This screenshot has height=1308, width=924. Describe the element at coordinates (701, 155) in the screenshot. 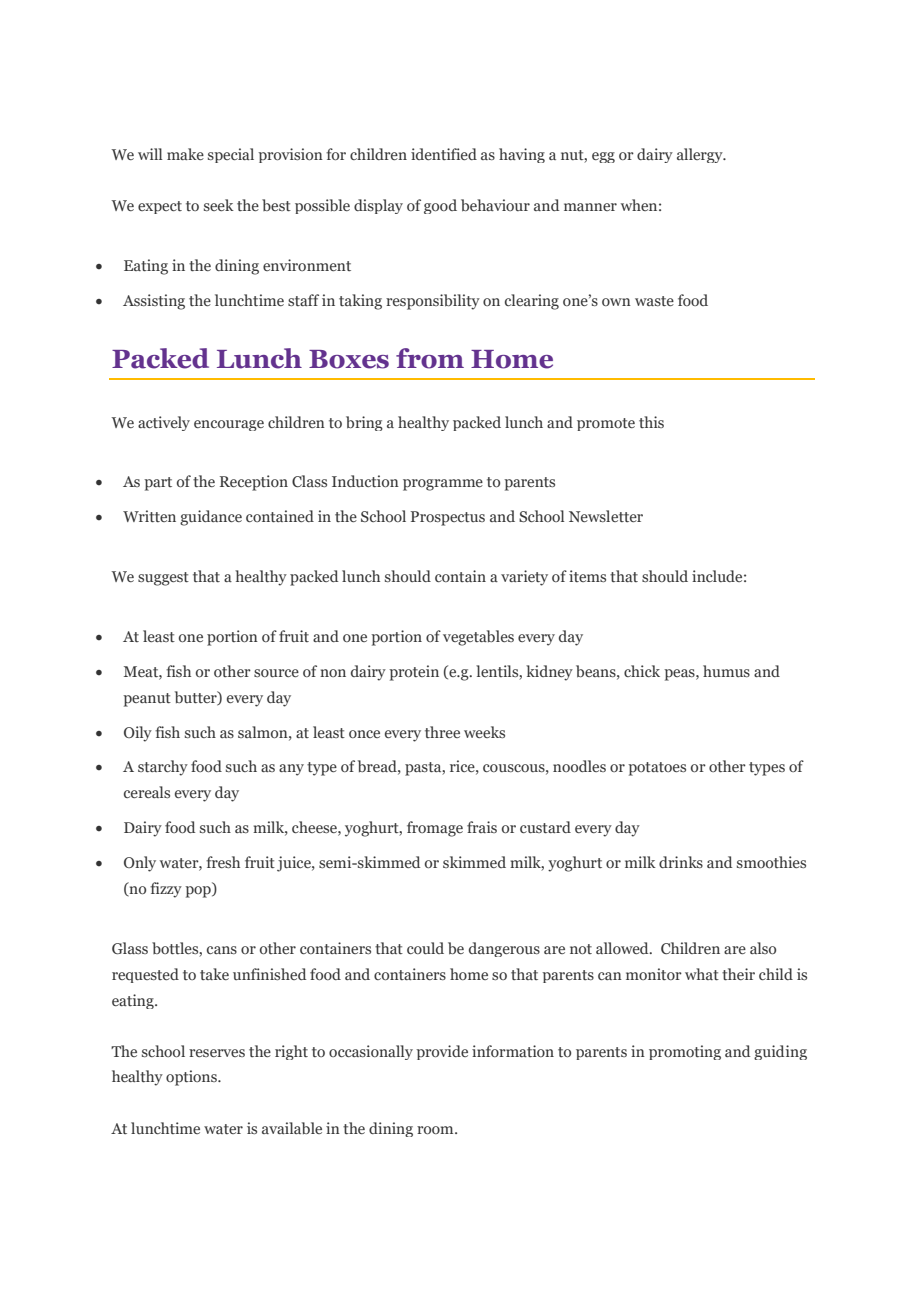

I see `allergy` at that location.
